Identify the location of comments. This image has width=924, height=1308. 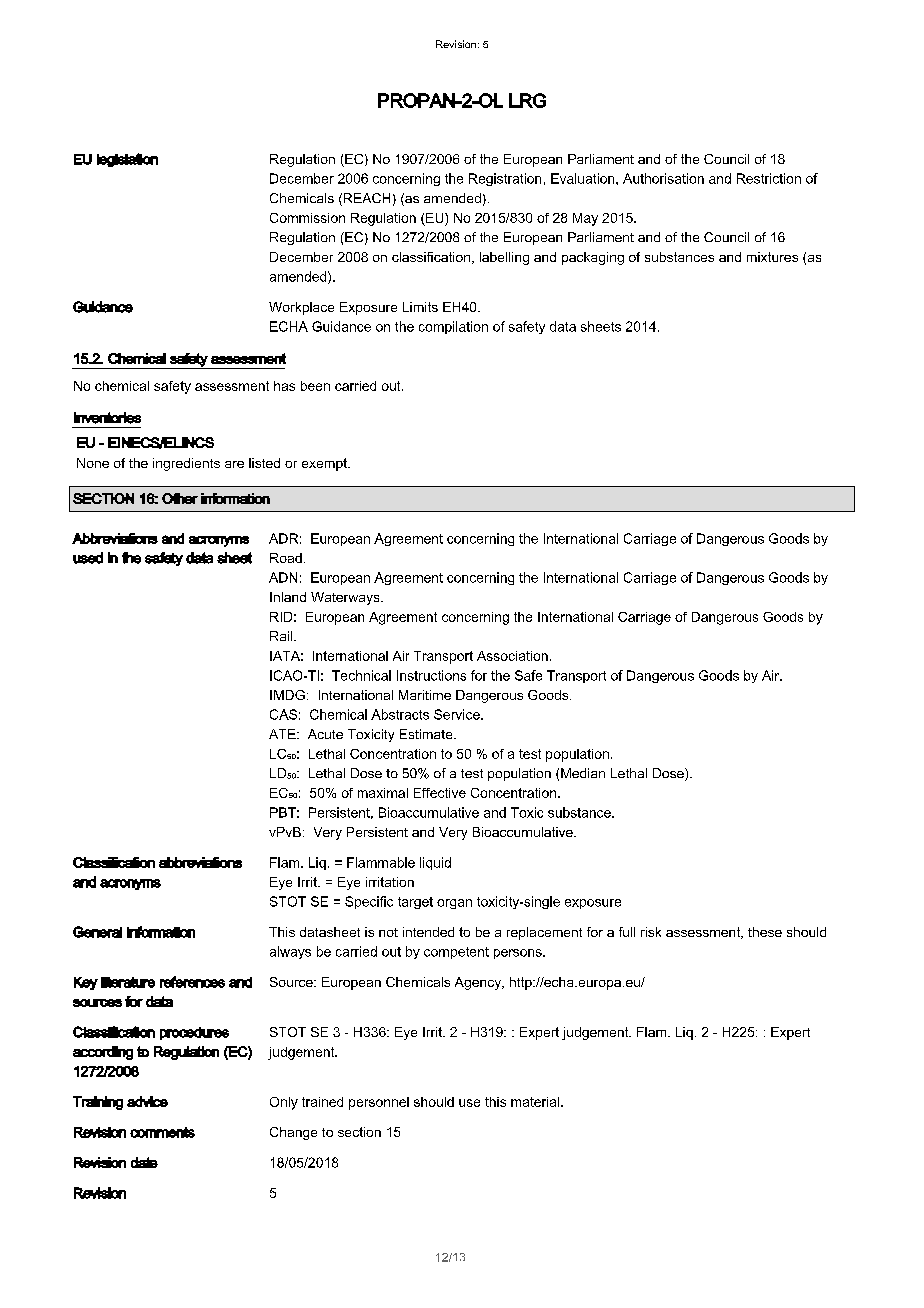
(162, 1132).
